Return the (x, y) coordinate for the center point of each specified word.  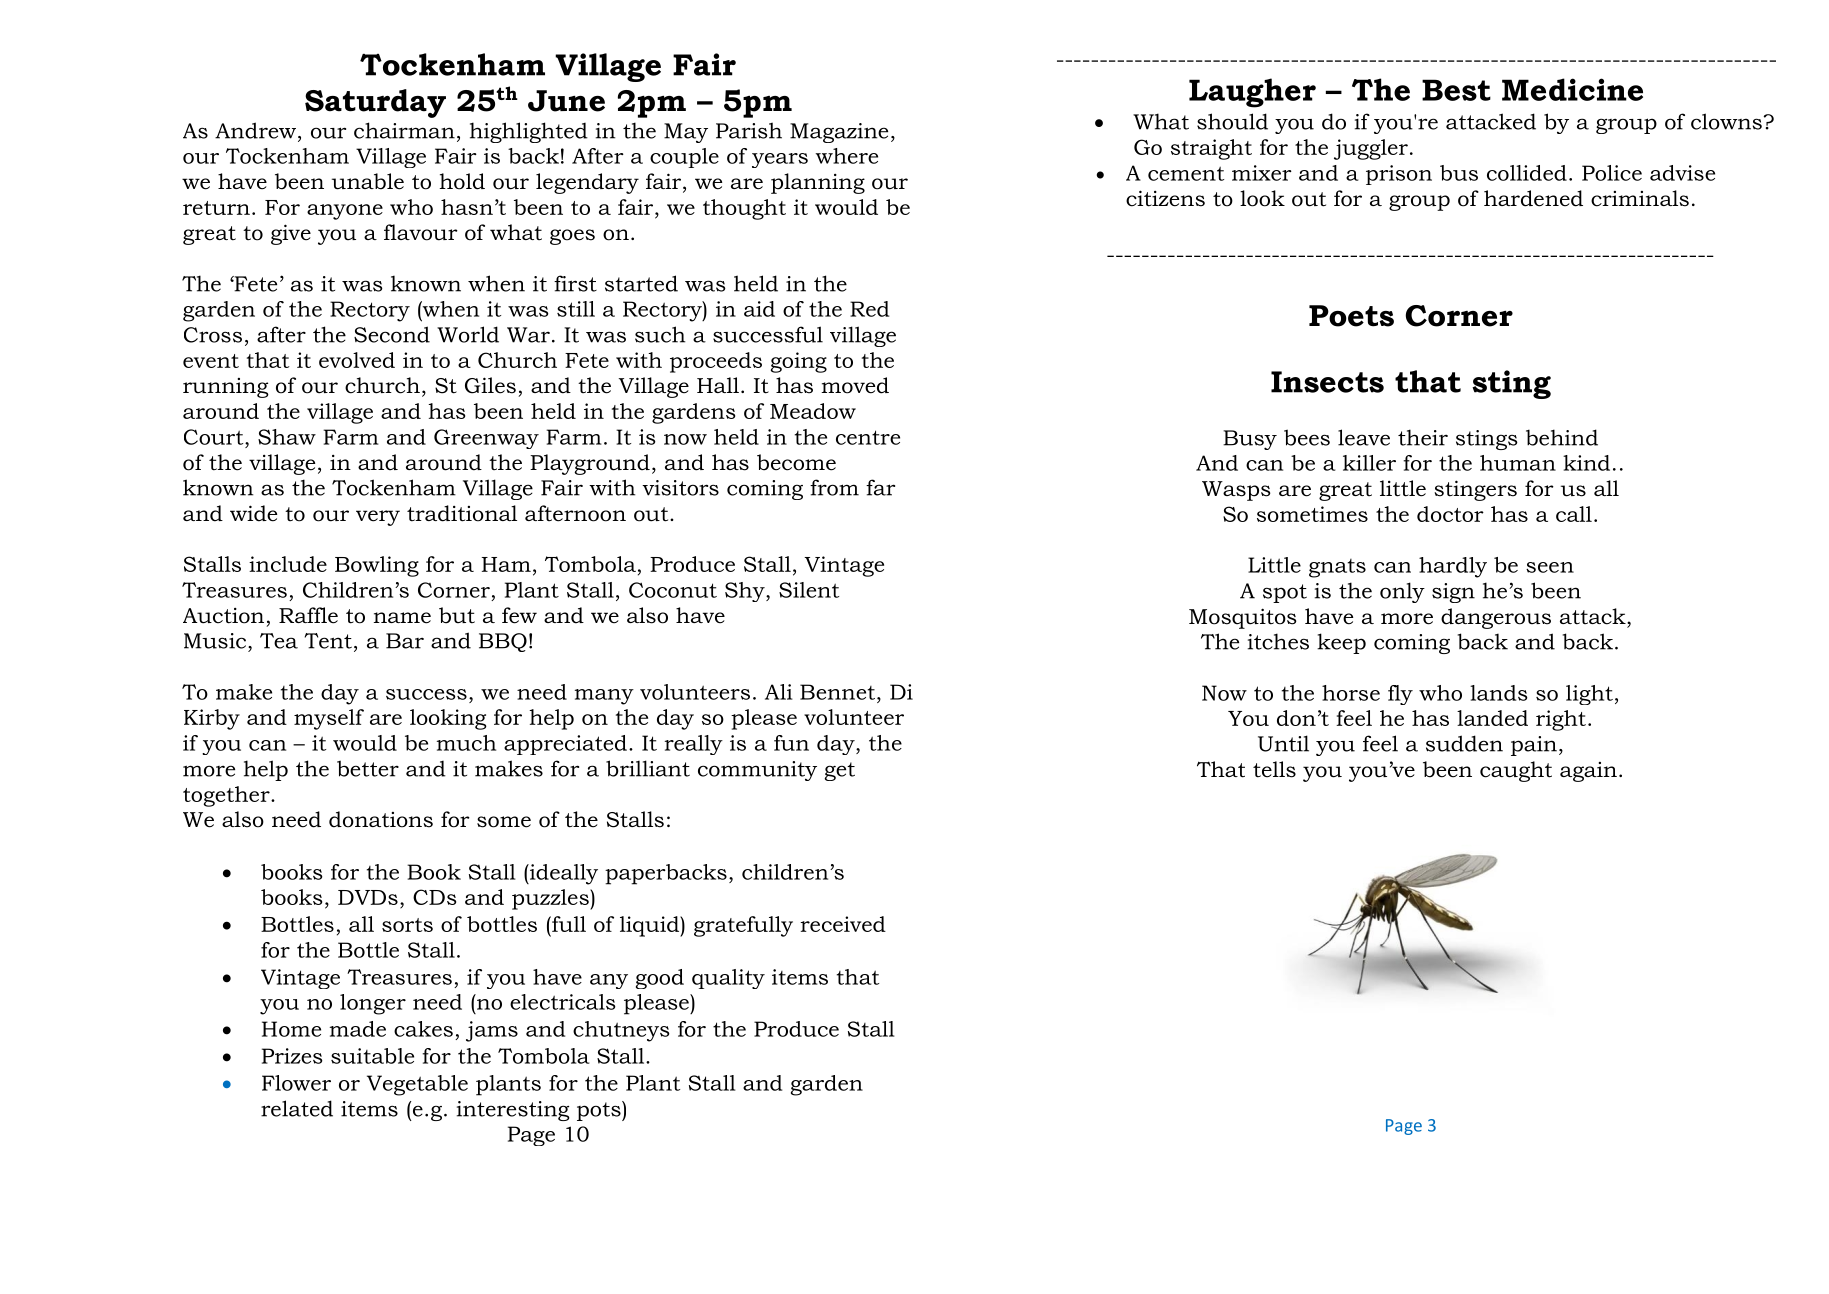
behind (1562, 437)
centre (868, 437)
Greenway (486, 439)
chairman (404, 130)
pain (1534, 746)
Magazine (839, 133)
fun (791, 743)
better (368, 768)
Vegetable (417, 1085)
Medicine (1572, 89)
